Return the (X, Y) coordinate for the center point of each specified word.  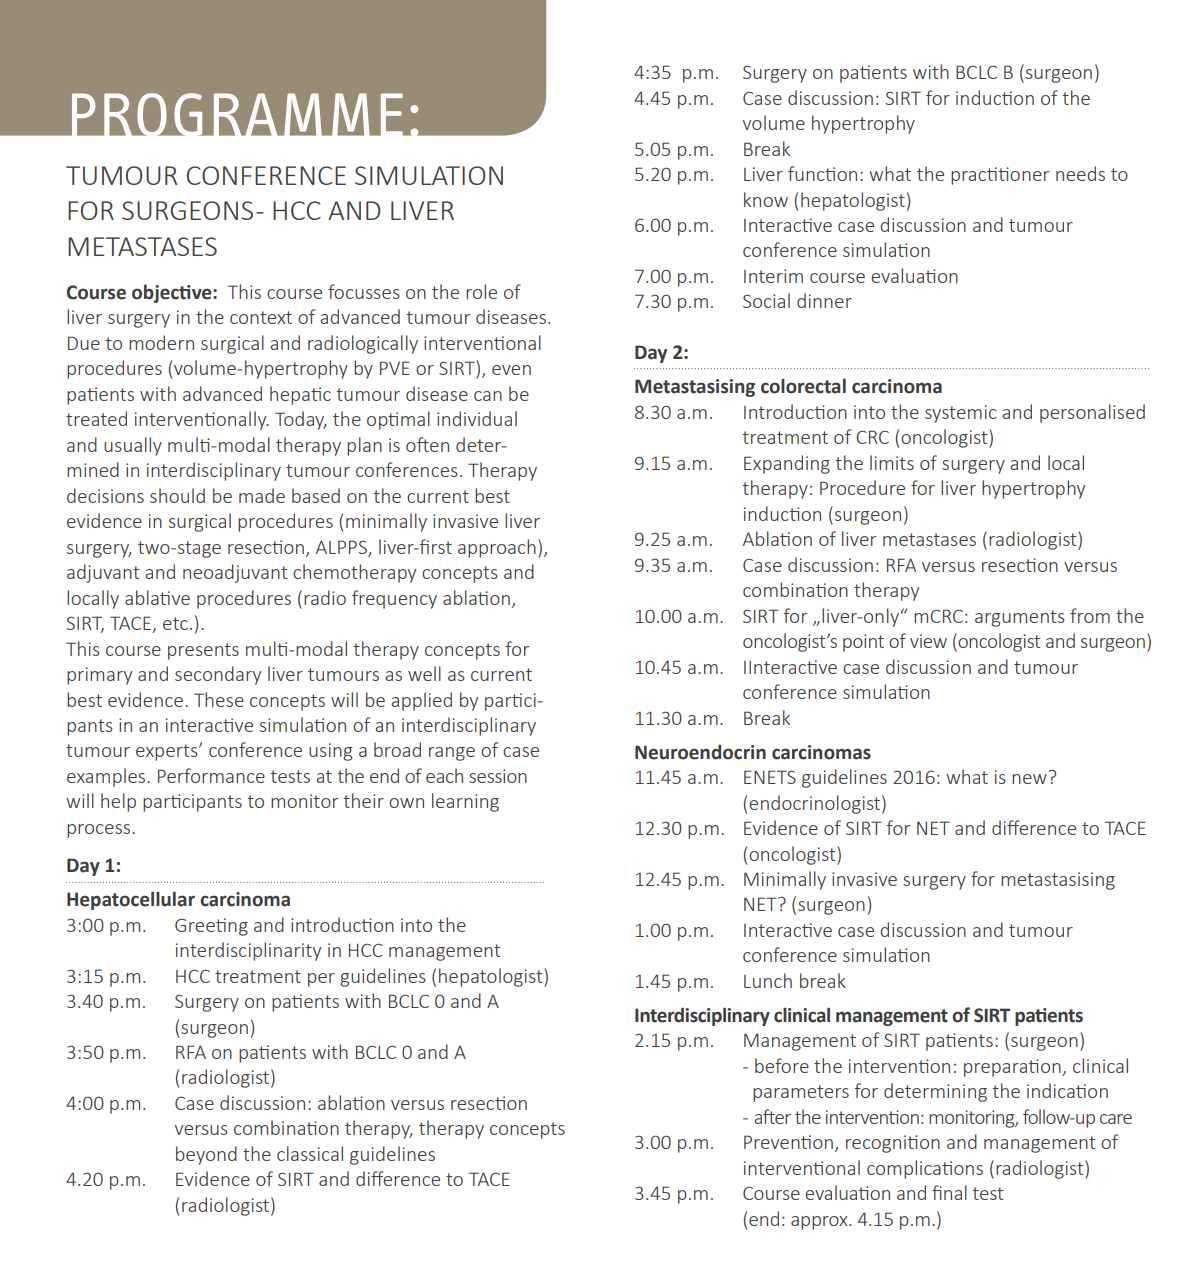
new (1029, 779)
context (261, 317)
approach (497, 548)
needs (1080, 173)
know (766, 199)
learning (465, 802)
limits (892, 462)
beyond (206, 1155)
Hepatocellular (131, 900)
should (177, 495)
